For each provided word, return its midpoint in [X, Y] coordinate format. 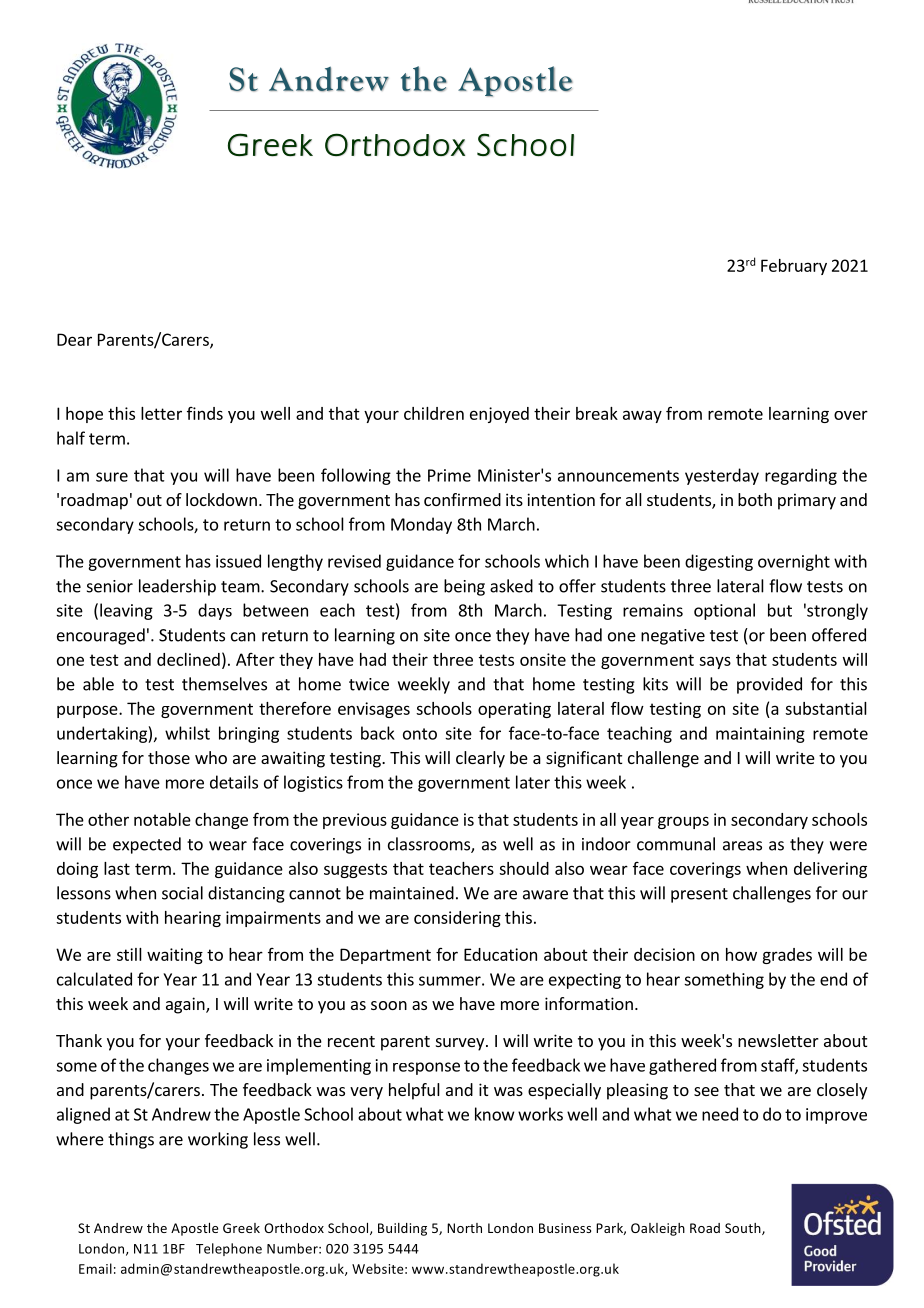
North [464, 1228]
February [794, 267]
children [434, 413]
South [744, 1229]
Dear [74, 339]
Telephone [229, 1249]
